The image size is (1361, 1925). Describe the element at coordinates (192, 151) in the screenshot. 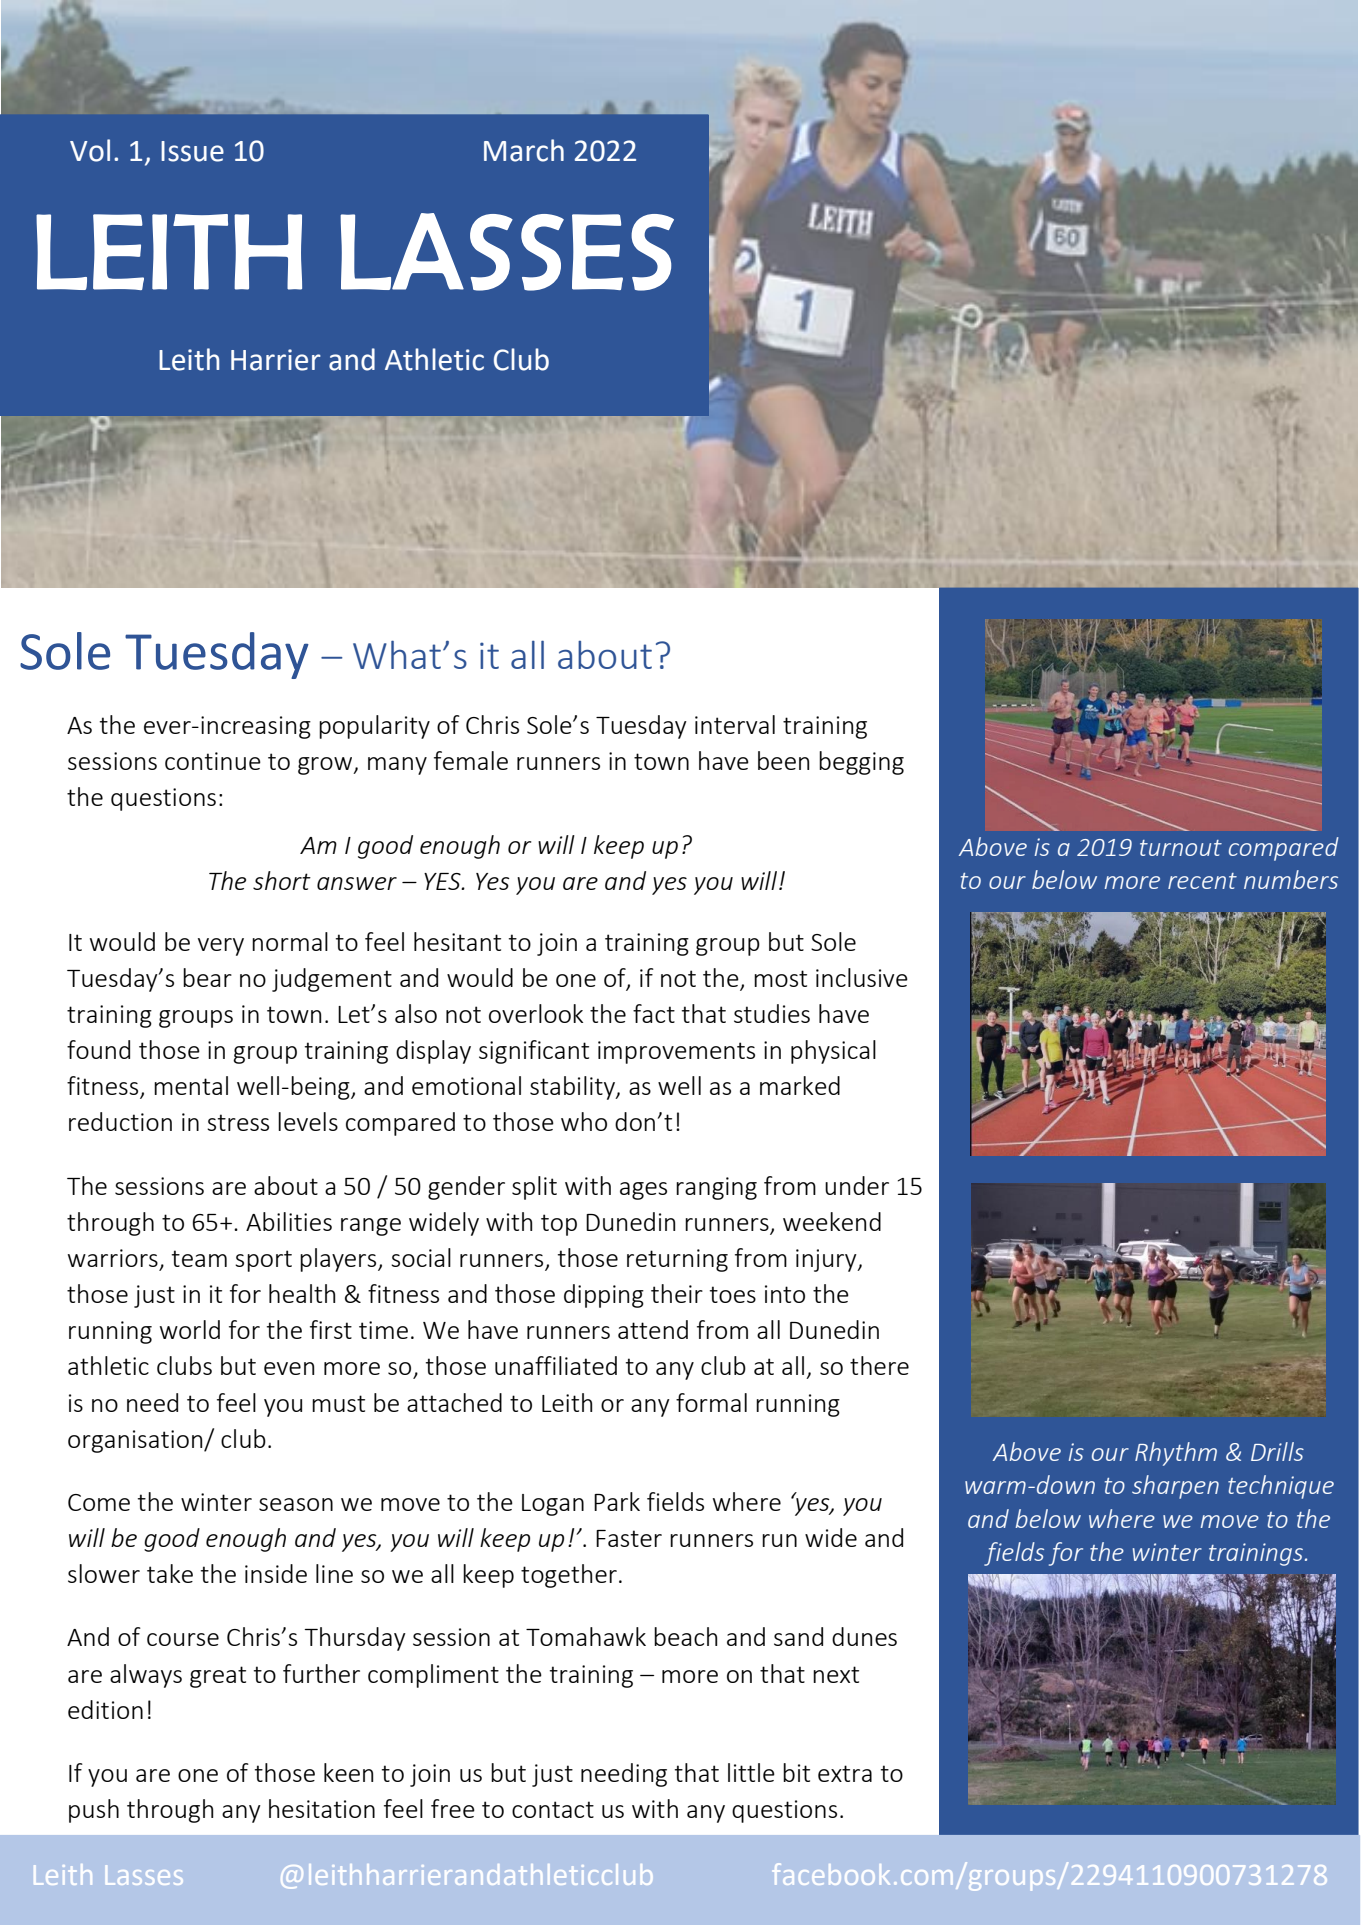

I see `Issue` at that location.
